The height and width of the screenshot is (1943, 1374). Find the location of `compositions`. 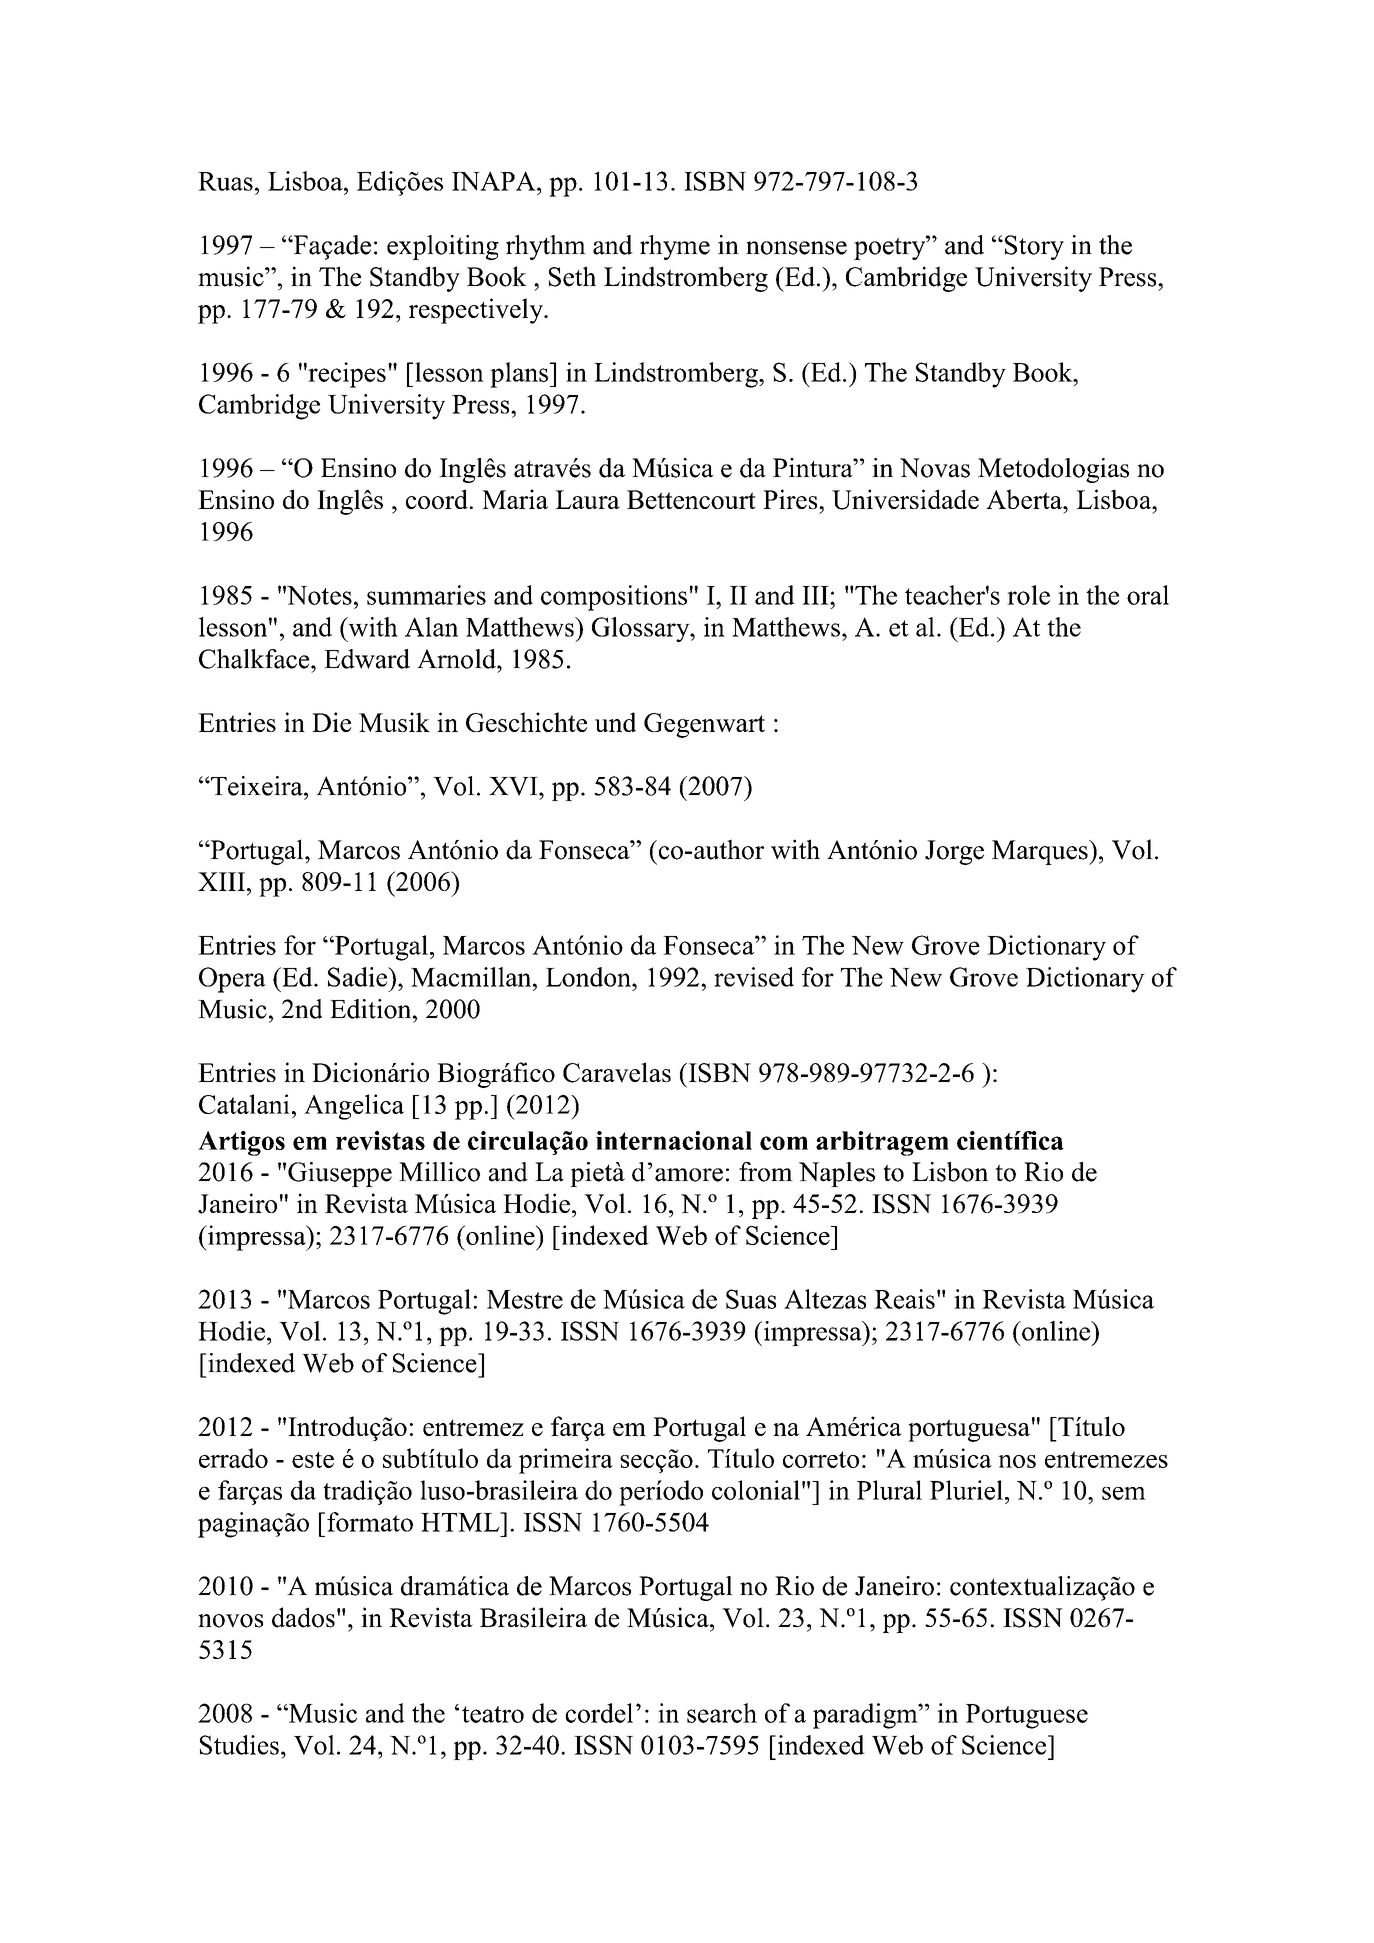

compositions is located at coordinates (614, 598).
